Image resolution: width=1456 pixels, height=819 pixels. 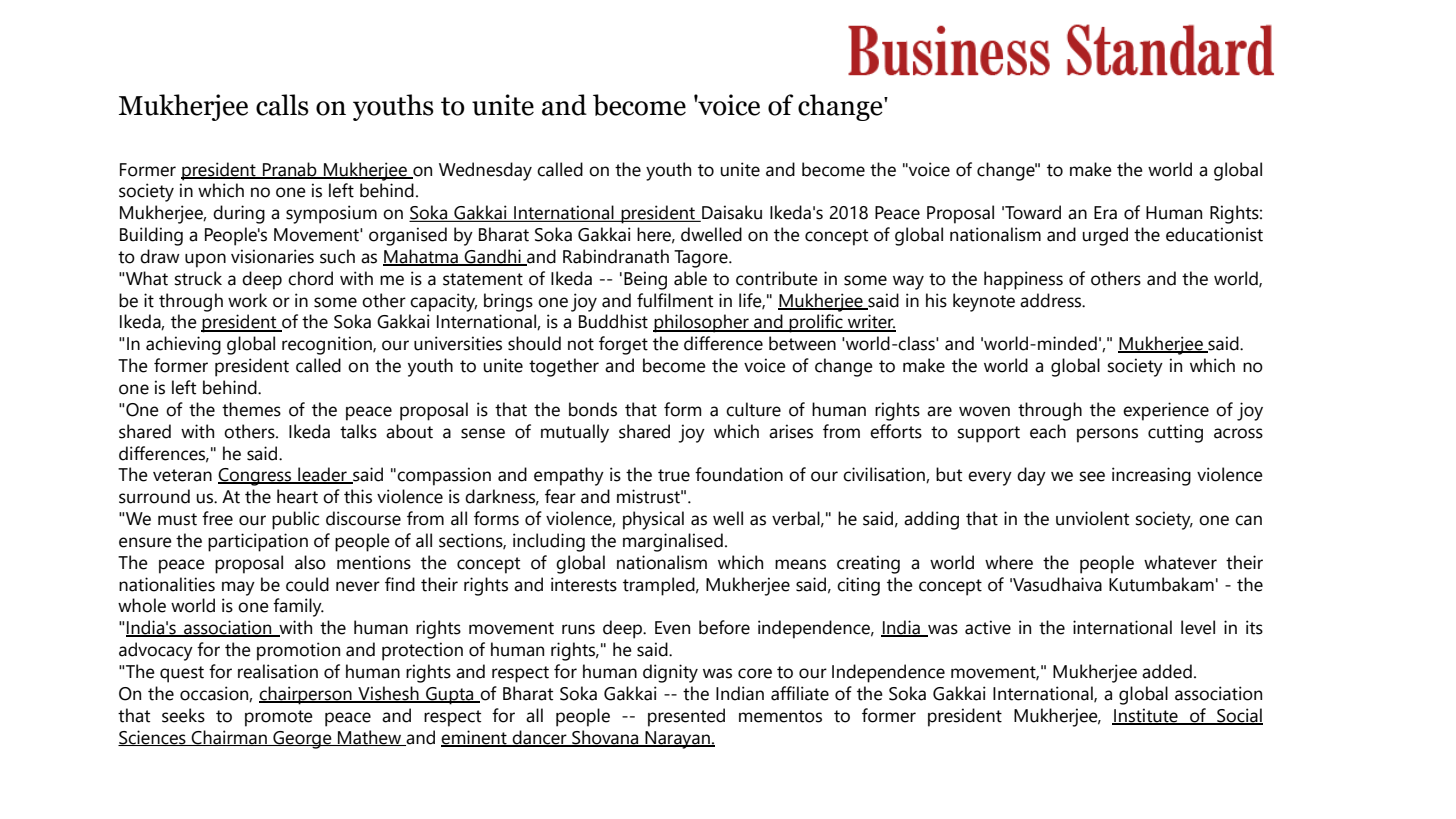 What do you see at coordinates (251, 409) in the screenshot?
I see `themes` at bounding box center [251, 409].
